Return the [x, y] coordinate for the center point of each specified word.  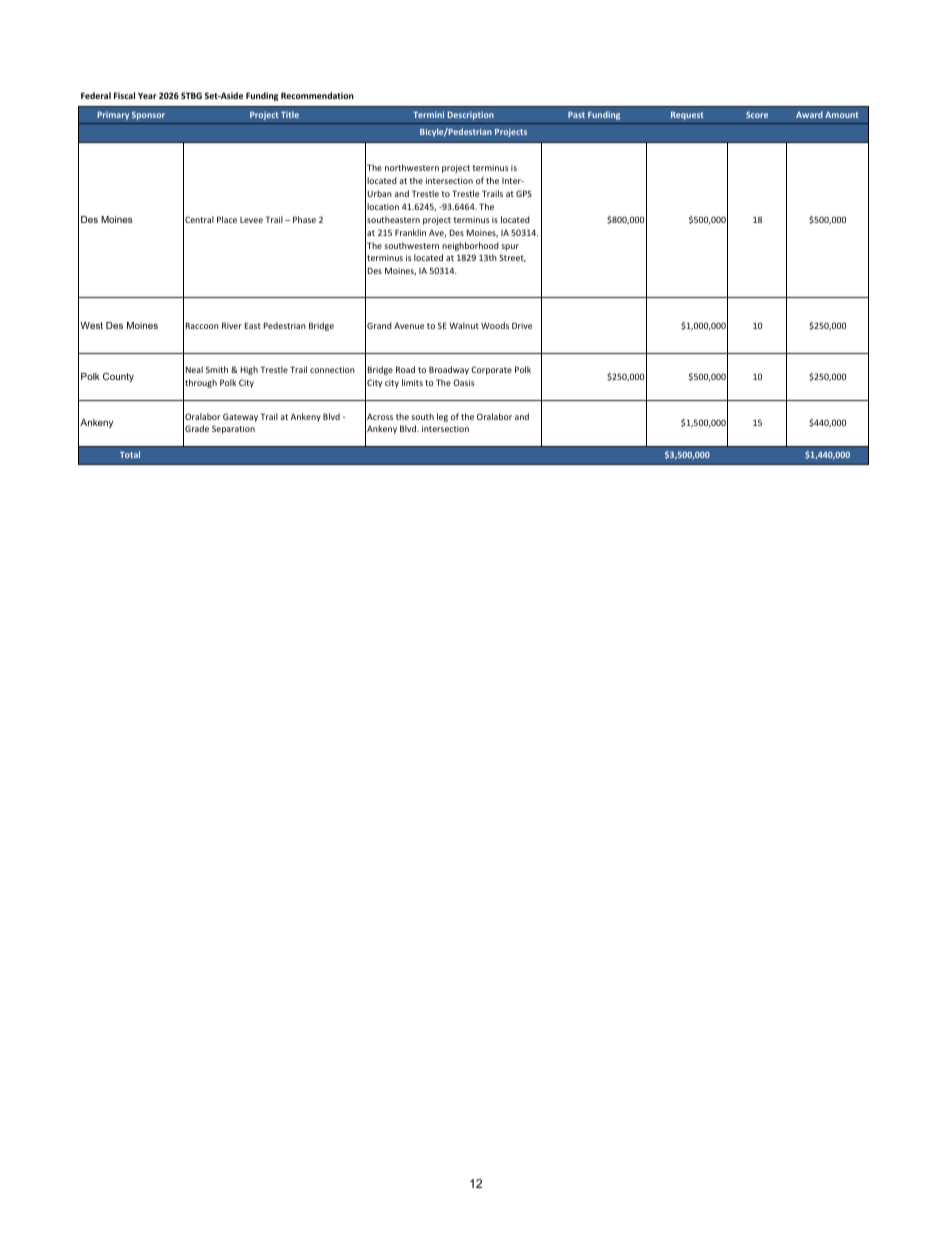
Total [130, 454]
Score [757, 114]
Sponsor [148, 116]
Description [470, 115]
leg [442, 417]
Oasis [463, 382]
